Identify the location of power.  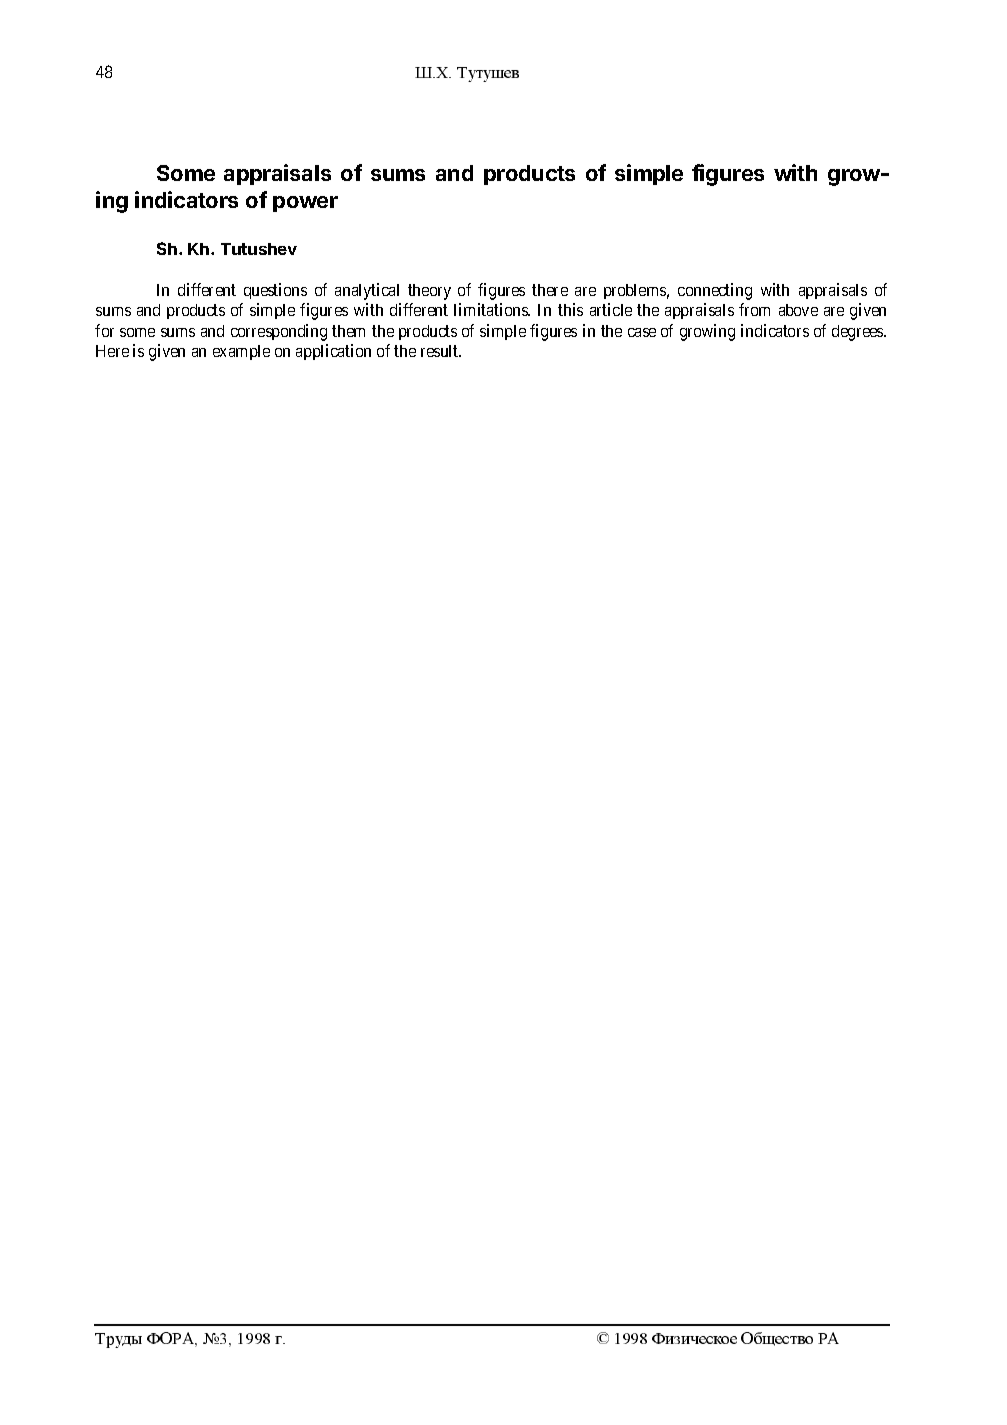
(305, 204).
